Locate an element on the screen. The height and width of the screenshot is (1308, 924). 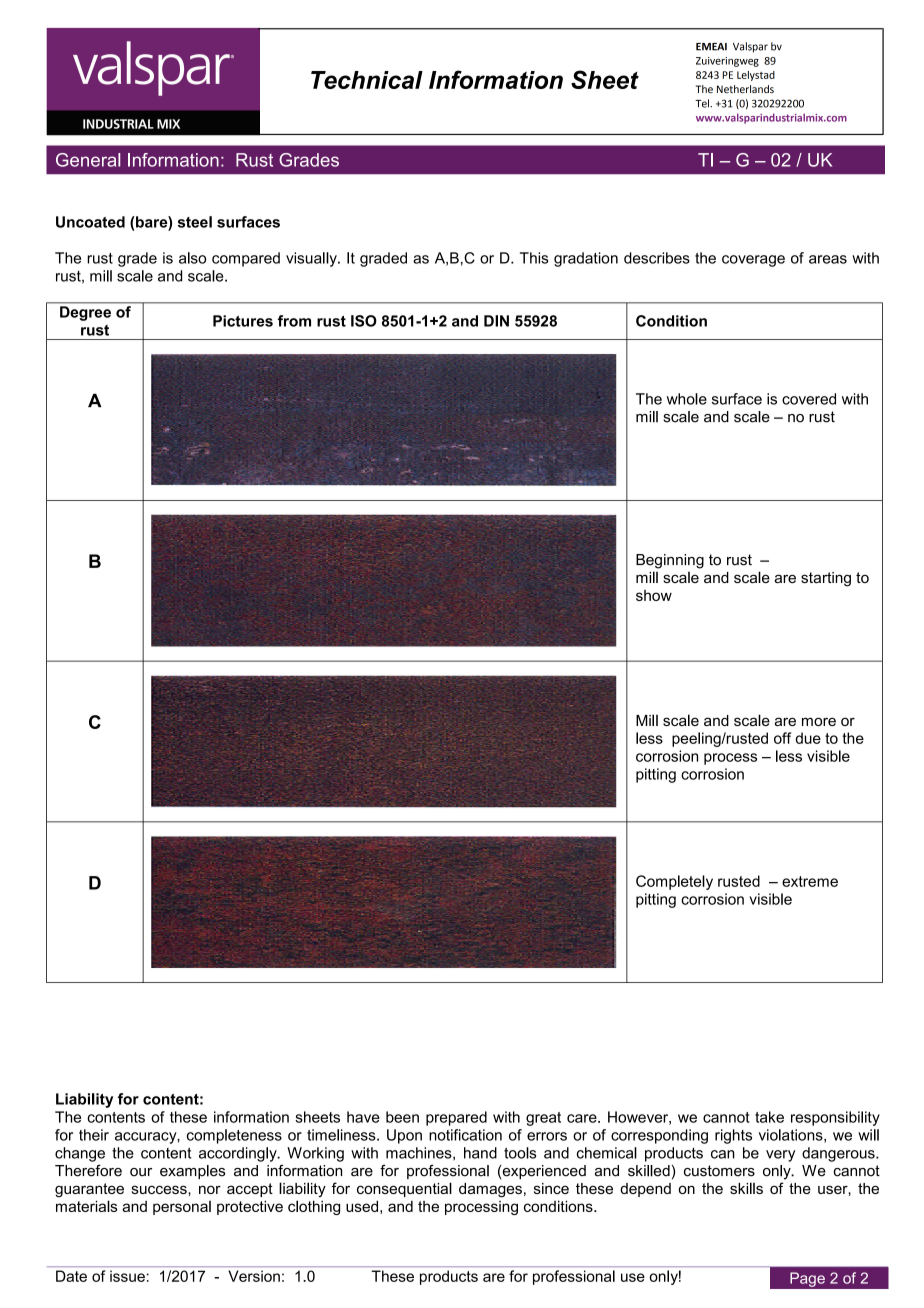
Netherlands is located at coordinates (745, 89).
